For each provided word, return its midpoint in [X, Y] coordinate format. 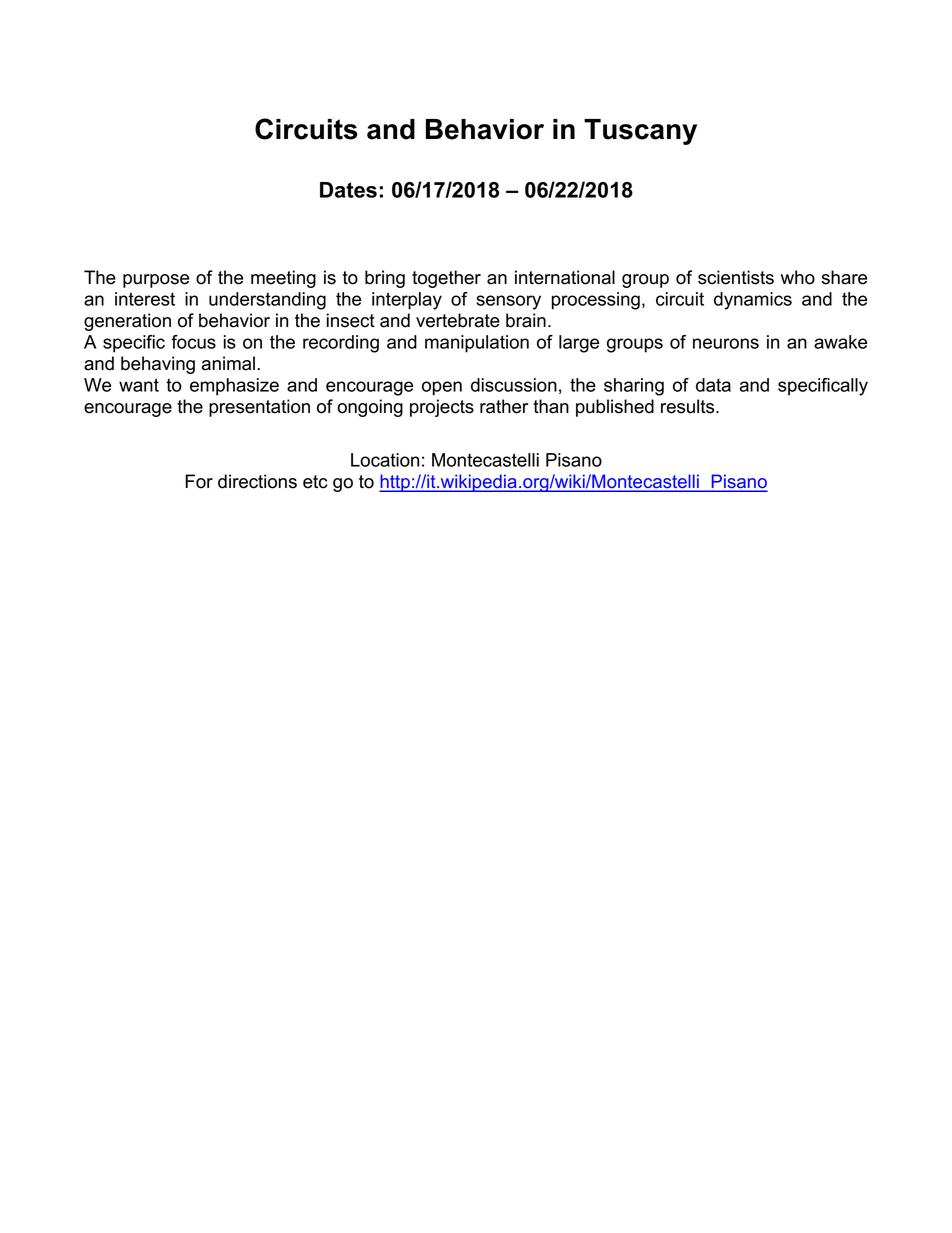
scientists [736, 277]
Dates [348, 190]
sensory [508, 302]
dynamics [753, 301]
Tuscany [640, 132]
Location [385, 460]
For [199, 481]
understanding [267, 301]
